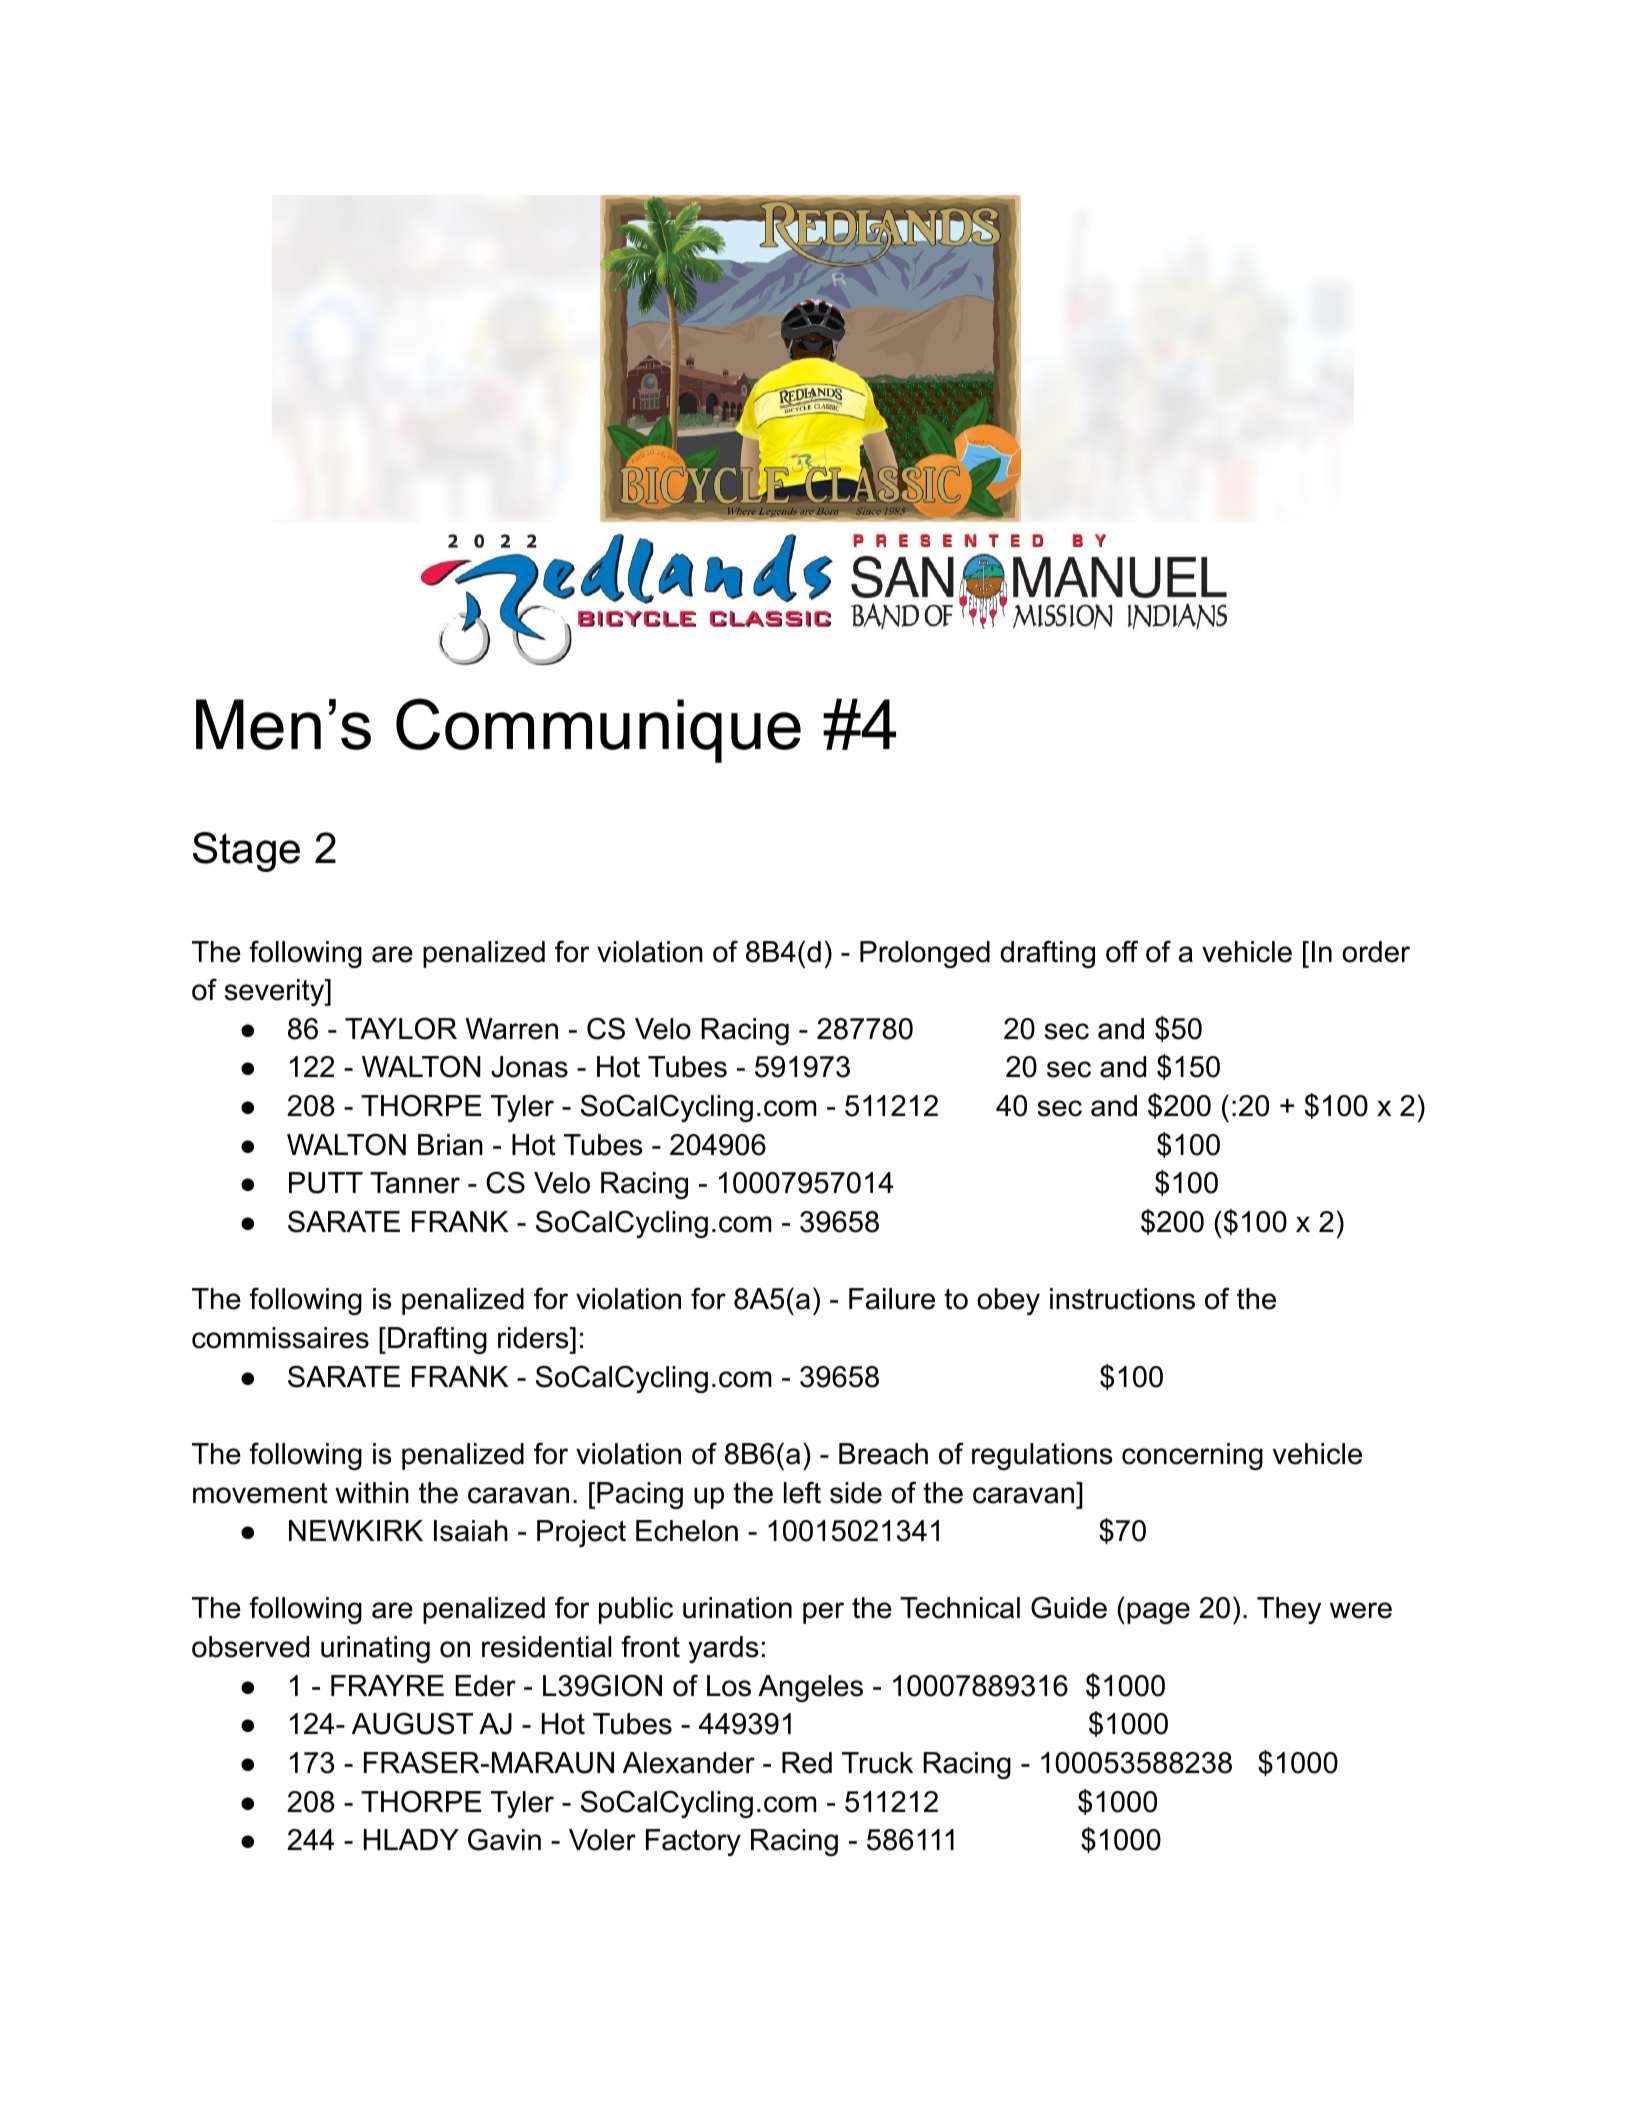  What do you see at coordinates (807, 1763) in the screenshot?
I see `Red` at bounding box center [807, 1763].
